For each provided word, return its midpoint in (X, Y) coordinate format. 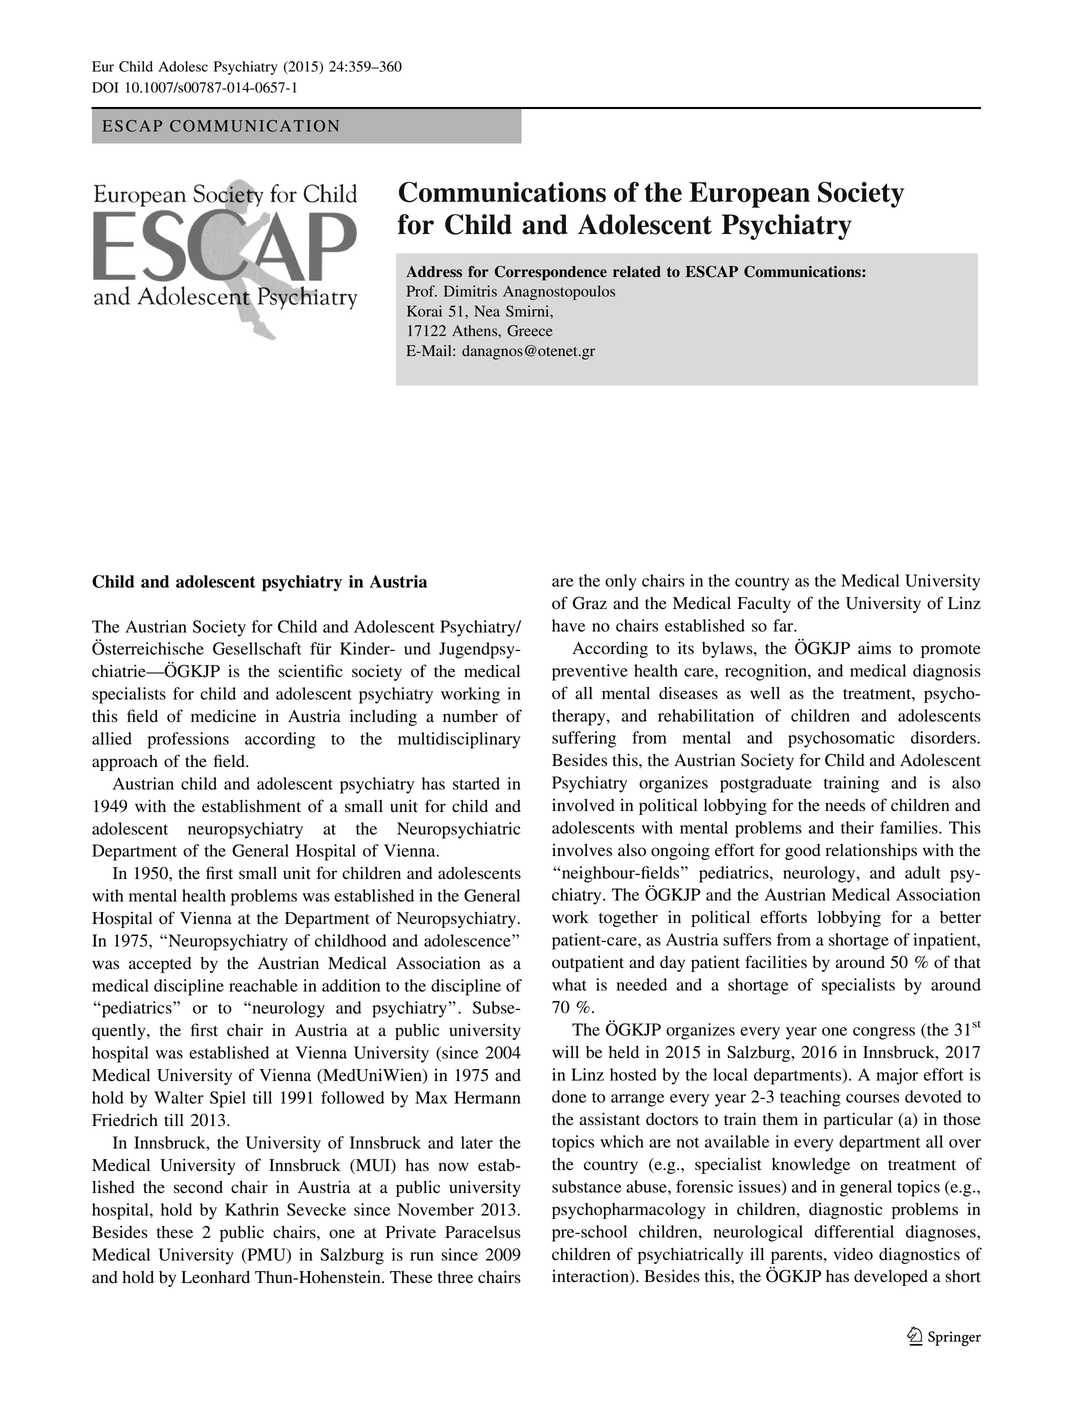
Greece (529, 331)
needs (845, 805)
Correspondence (550, 273)
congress (884, 1033)
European (749, 195)
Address (434, 272)
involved (583, 805)
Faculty (764, 605)
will (565, 1052)
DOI (105, 87)
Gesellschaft (257, 648)
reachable (263, 985)
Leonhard (215, 1277)
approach (125, 763)
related (637, 272)
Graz (590, 603)
